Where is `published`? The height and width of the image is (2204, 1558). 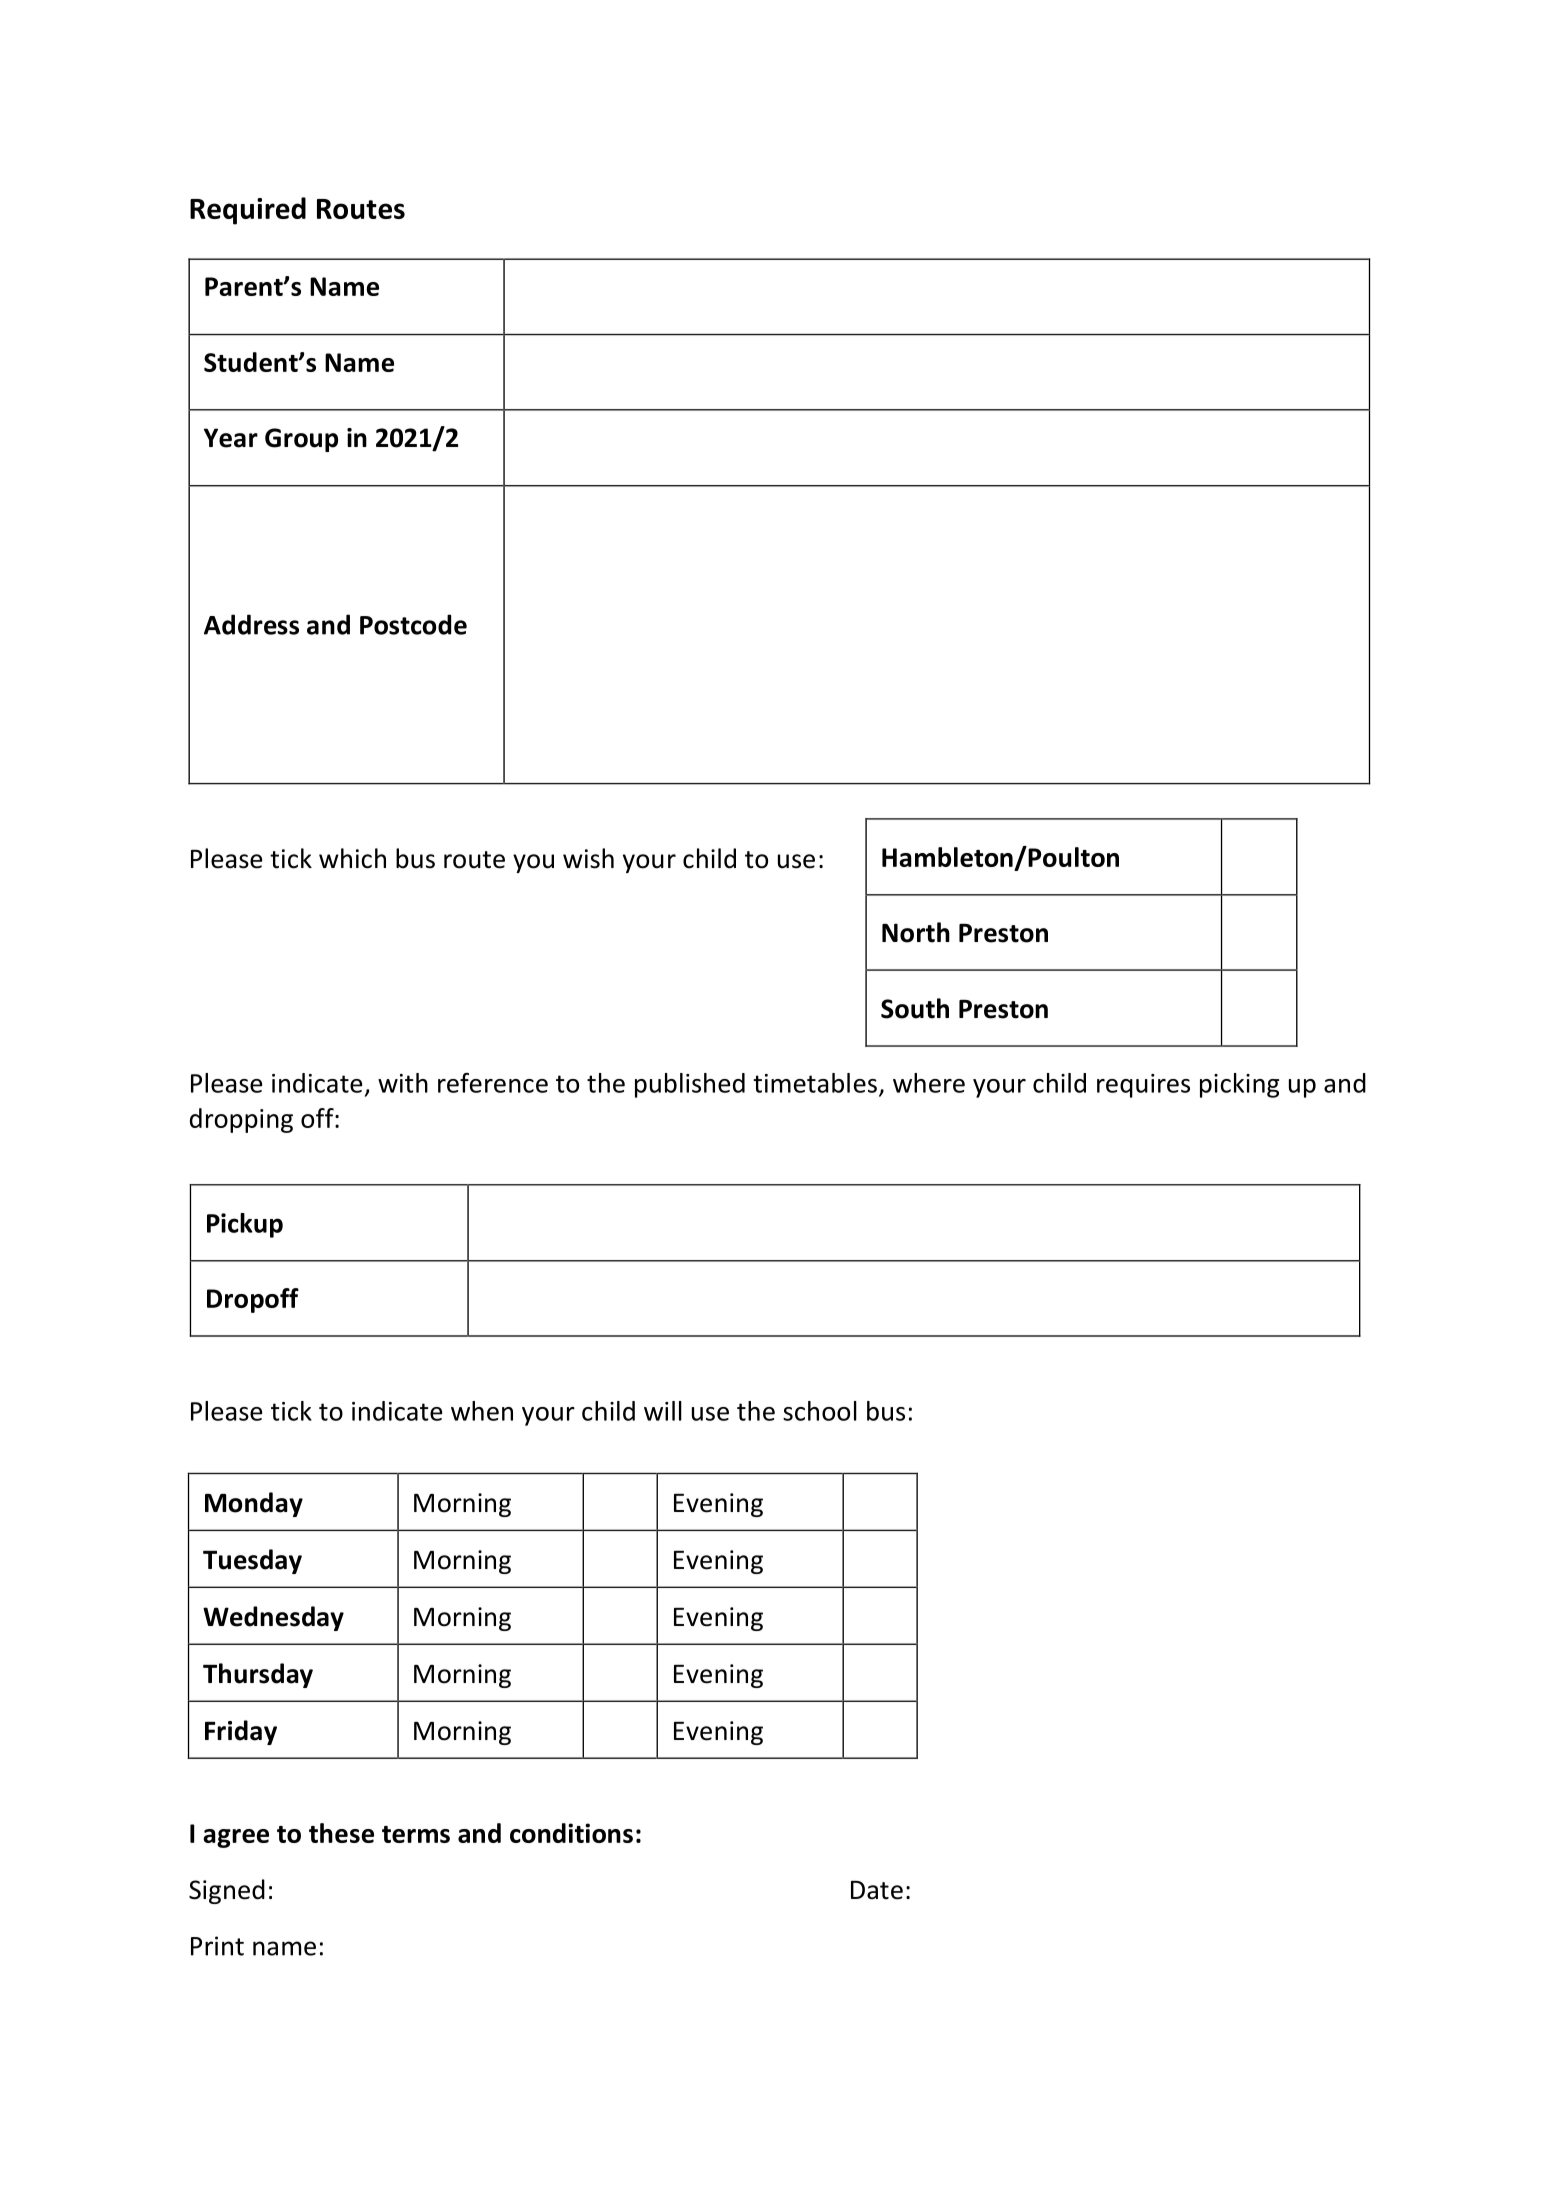 published is located at coordinates (690, 1085).
